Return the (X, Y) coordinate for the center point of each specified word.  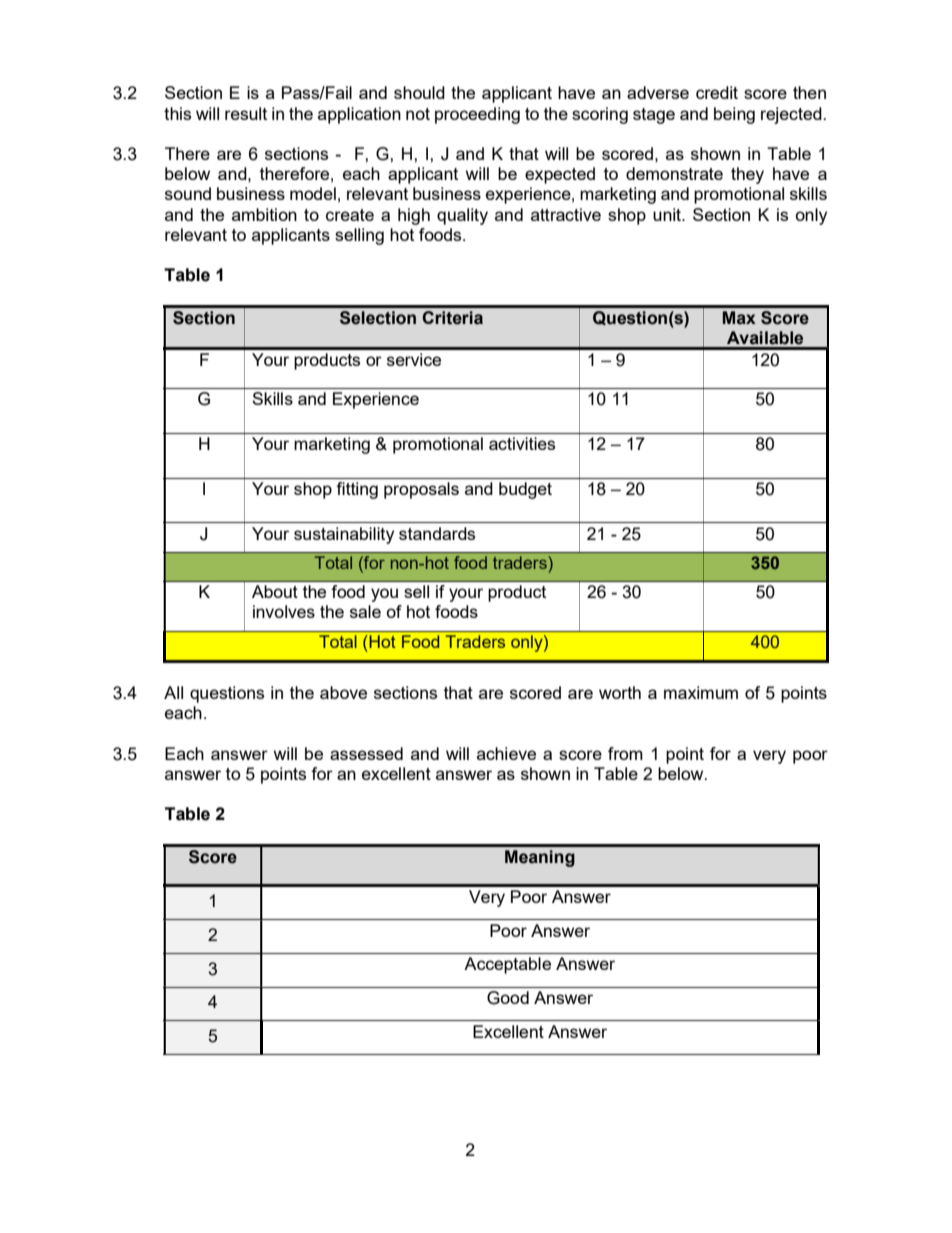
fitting (357, 490)
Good (508, 998)
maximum (701, 692)
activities (522, 443)
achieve (506, 753)
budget (525, 490)
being (734, 115)
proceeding (477, 115)
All (173, 692)
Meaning (540, 858)
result (246, 113)
